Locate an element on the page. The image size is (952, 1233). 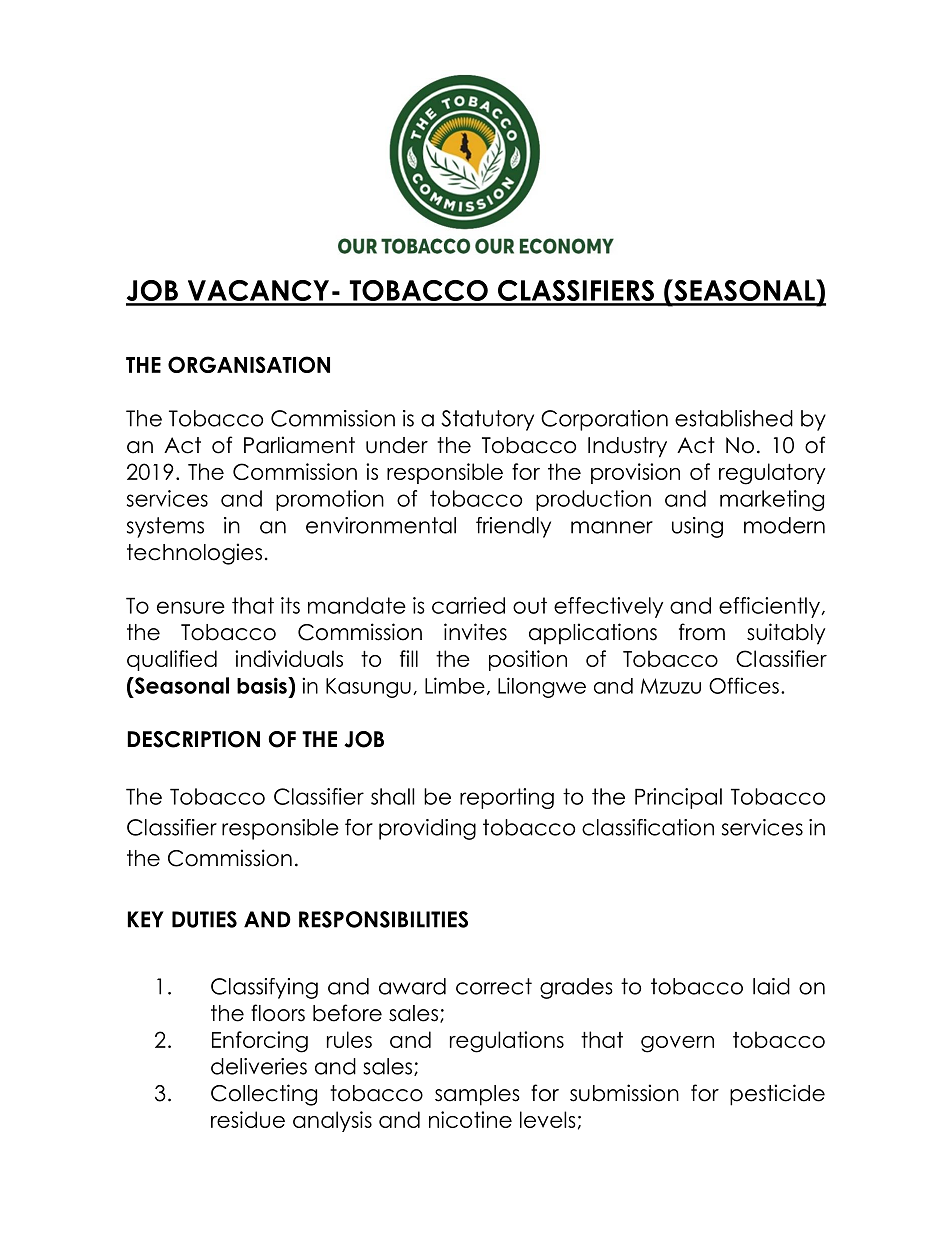
Statutory is located at coordinates (487, 420).
